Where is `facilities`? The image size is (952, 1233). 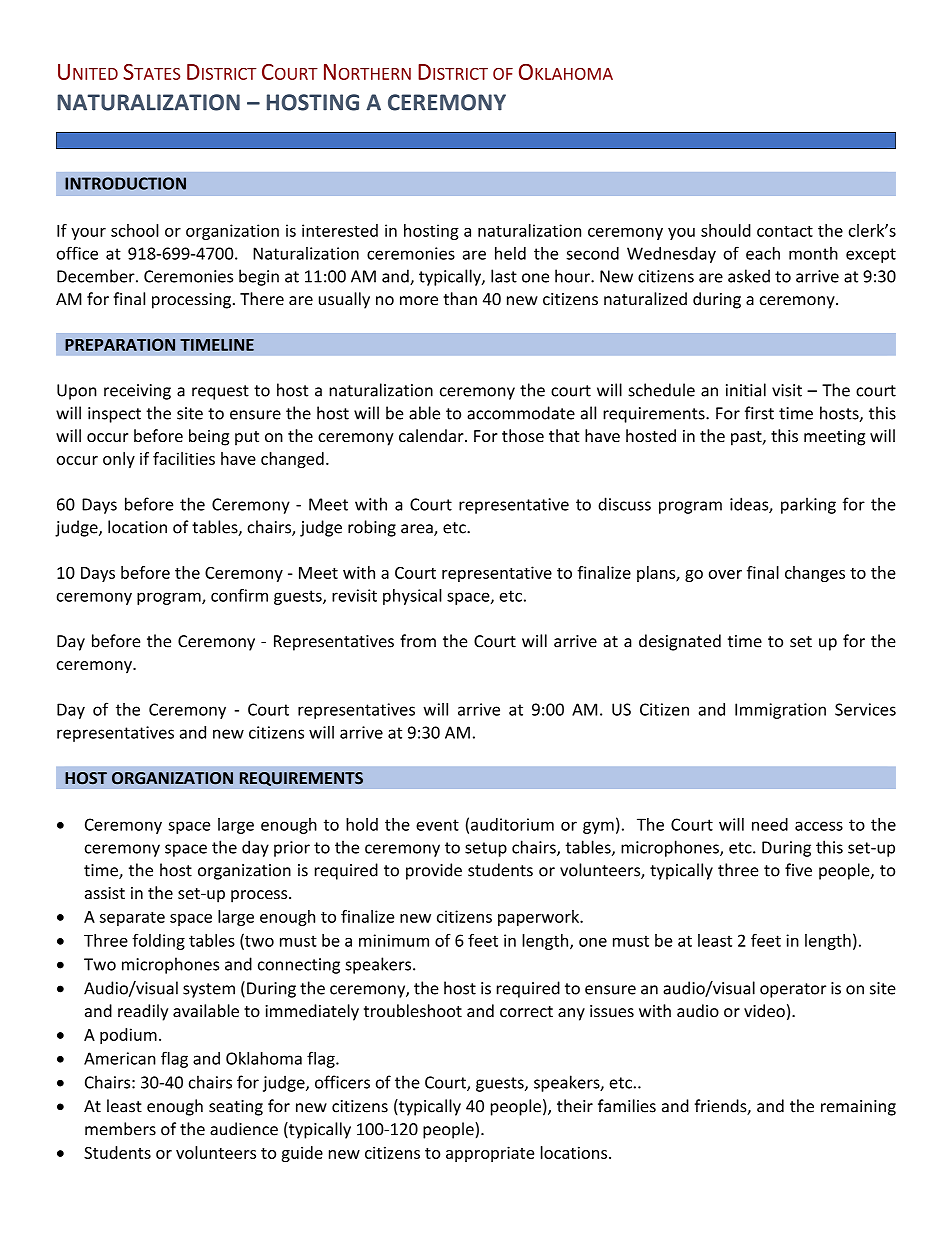
facilities is located at coordinates (184, 458).
